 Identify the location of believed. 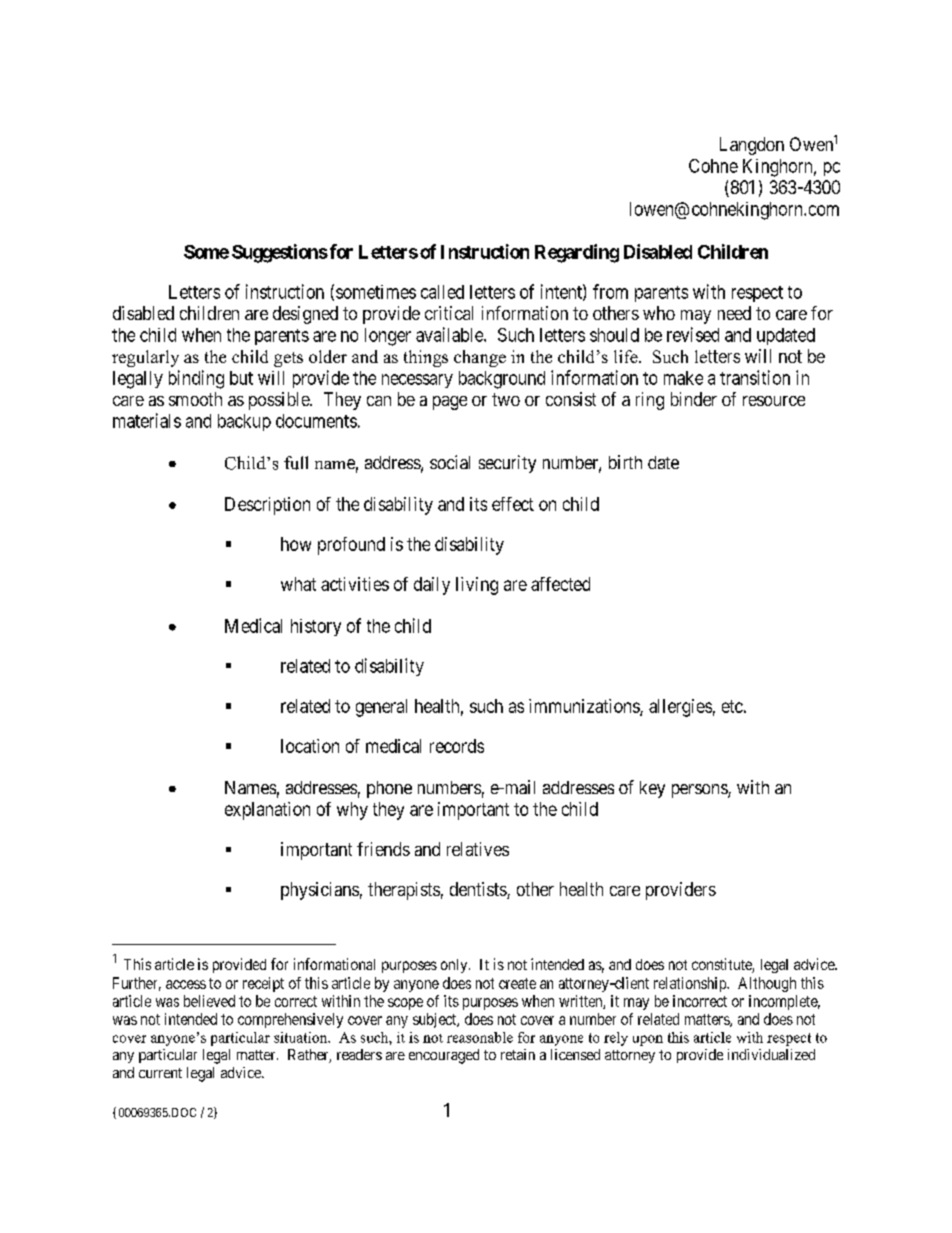
(209, 1001).
